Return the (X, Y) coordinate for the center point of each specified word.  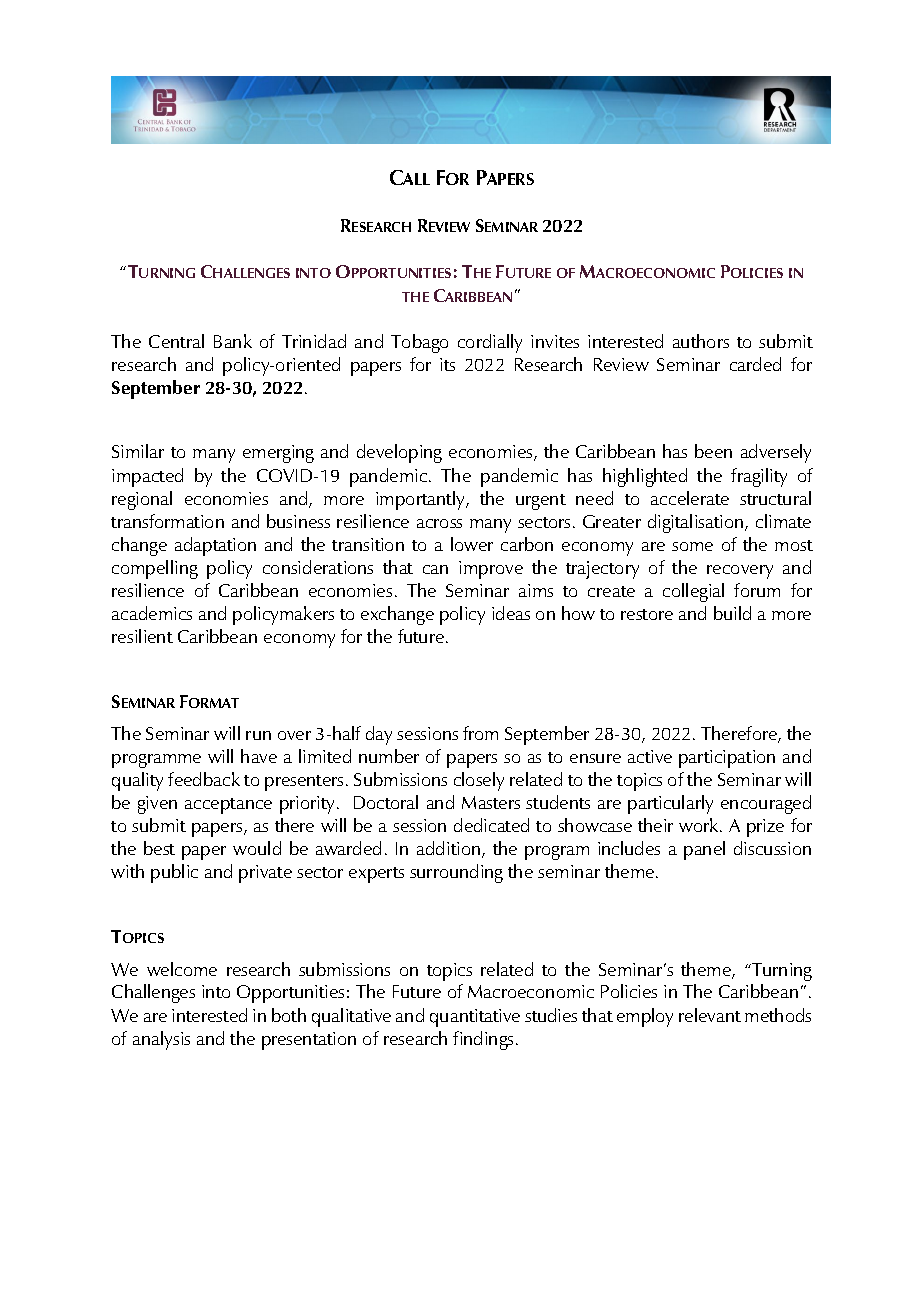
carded (755, 364)
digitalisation (697, 523)
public (174, 873)
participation (727, 759)
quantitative (475, 1018)
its (447, 364)
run (258, 735)
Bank (233, 341)
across (439, 523)
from (480, 733)
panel (704, 850)
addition (450, 849)
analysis (161, 1040)
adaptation (215, 546)
